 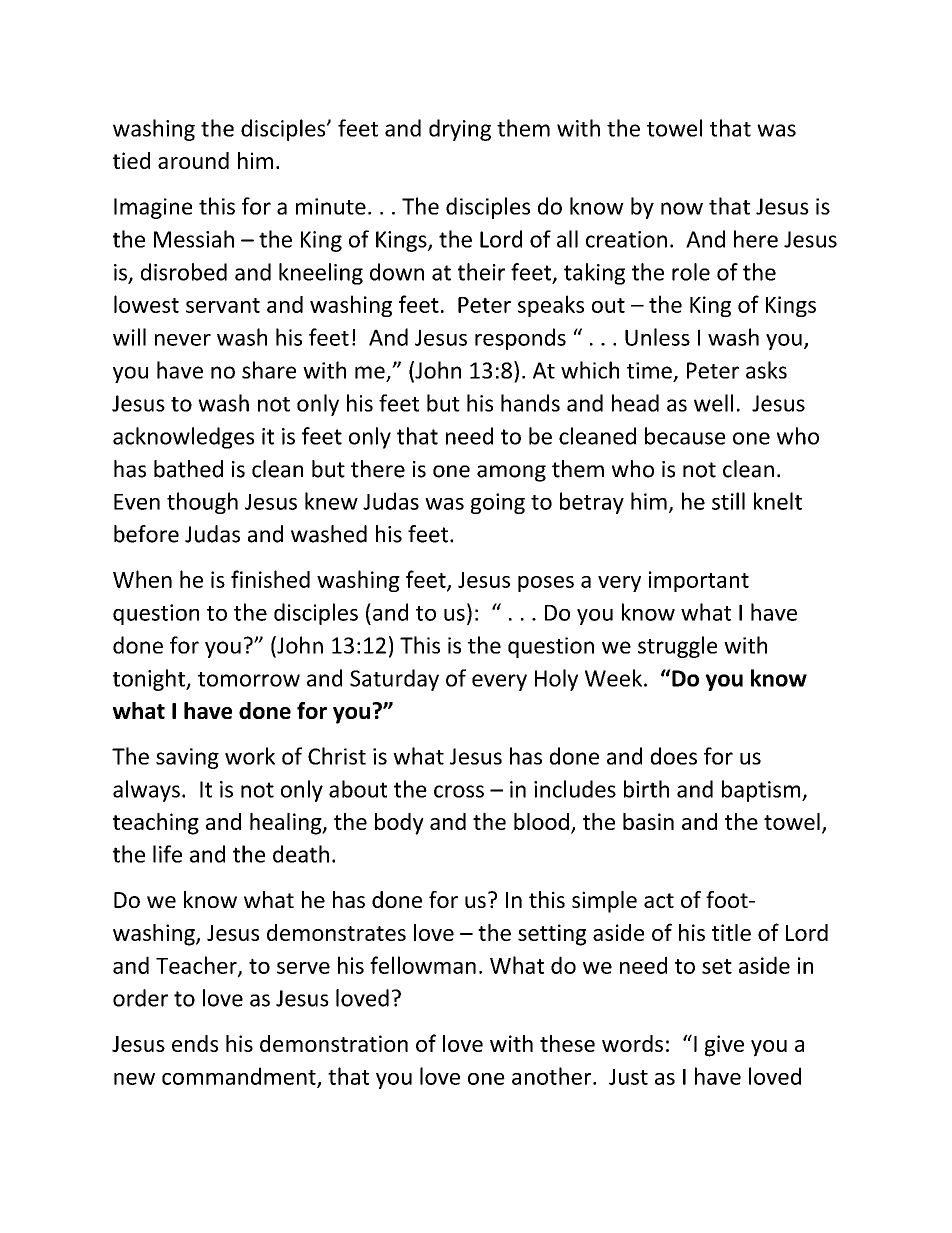 What do you see at coordinates (270, 579) in the page?
I see `finished` at bounding box center [270, 579].
